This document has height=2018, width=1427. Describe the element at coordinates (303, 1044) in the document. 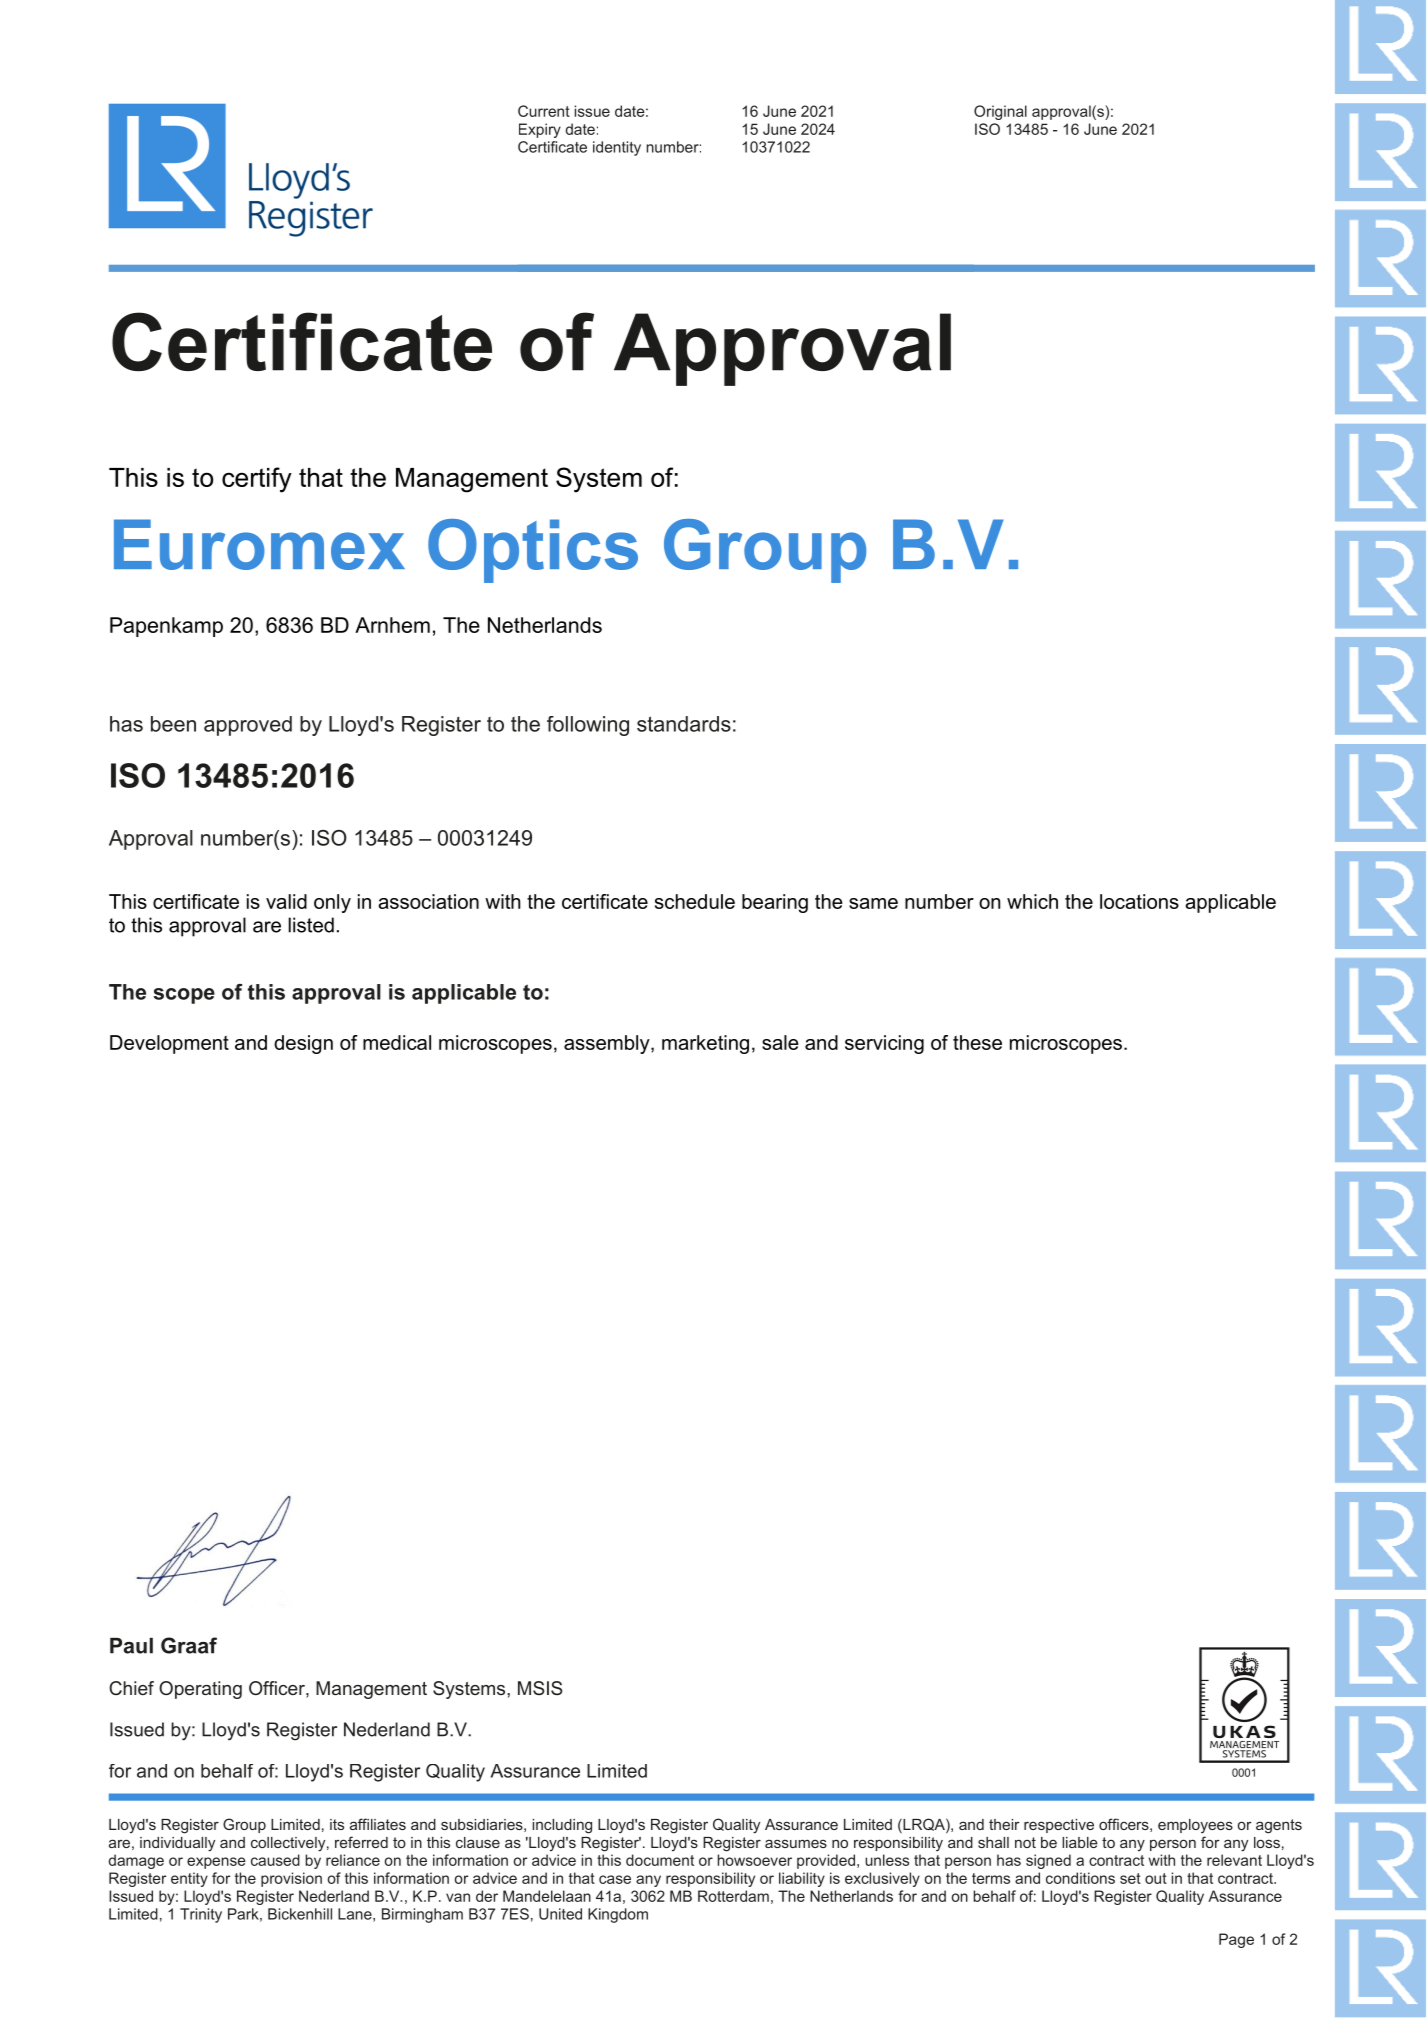

I see `design` at that location.
